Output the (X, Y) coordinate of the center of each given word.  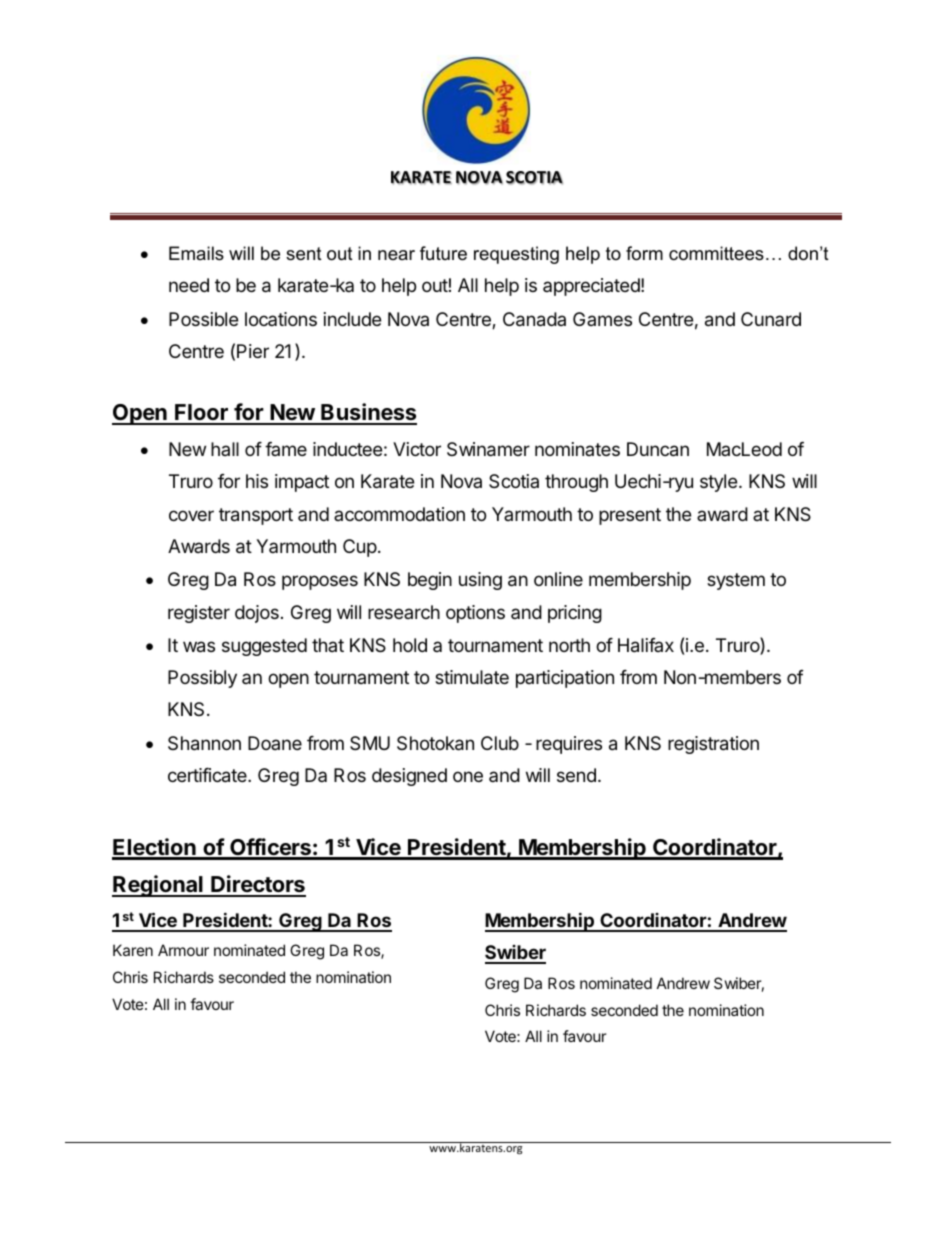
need (189, 285)
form (644, 253)
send (576, 775)
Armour (183, 950)
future (443, 253)
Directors (257, 885)
